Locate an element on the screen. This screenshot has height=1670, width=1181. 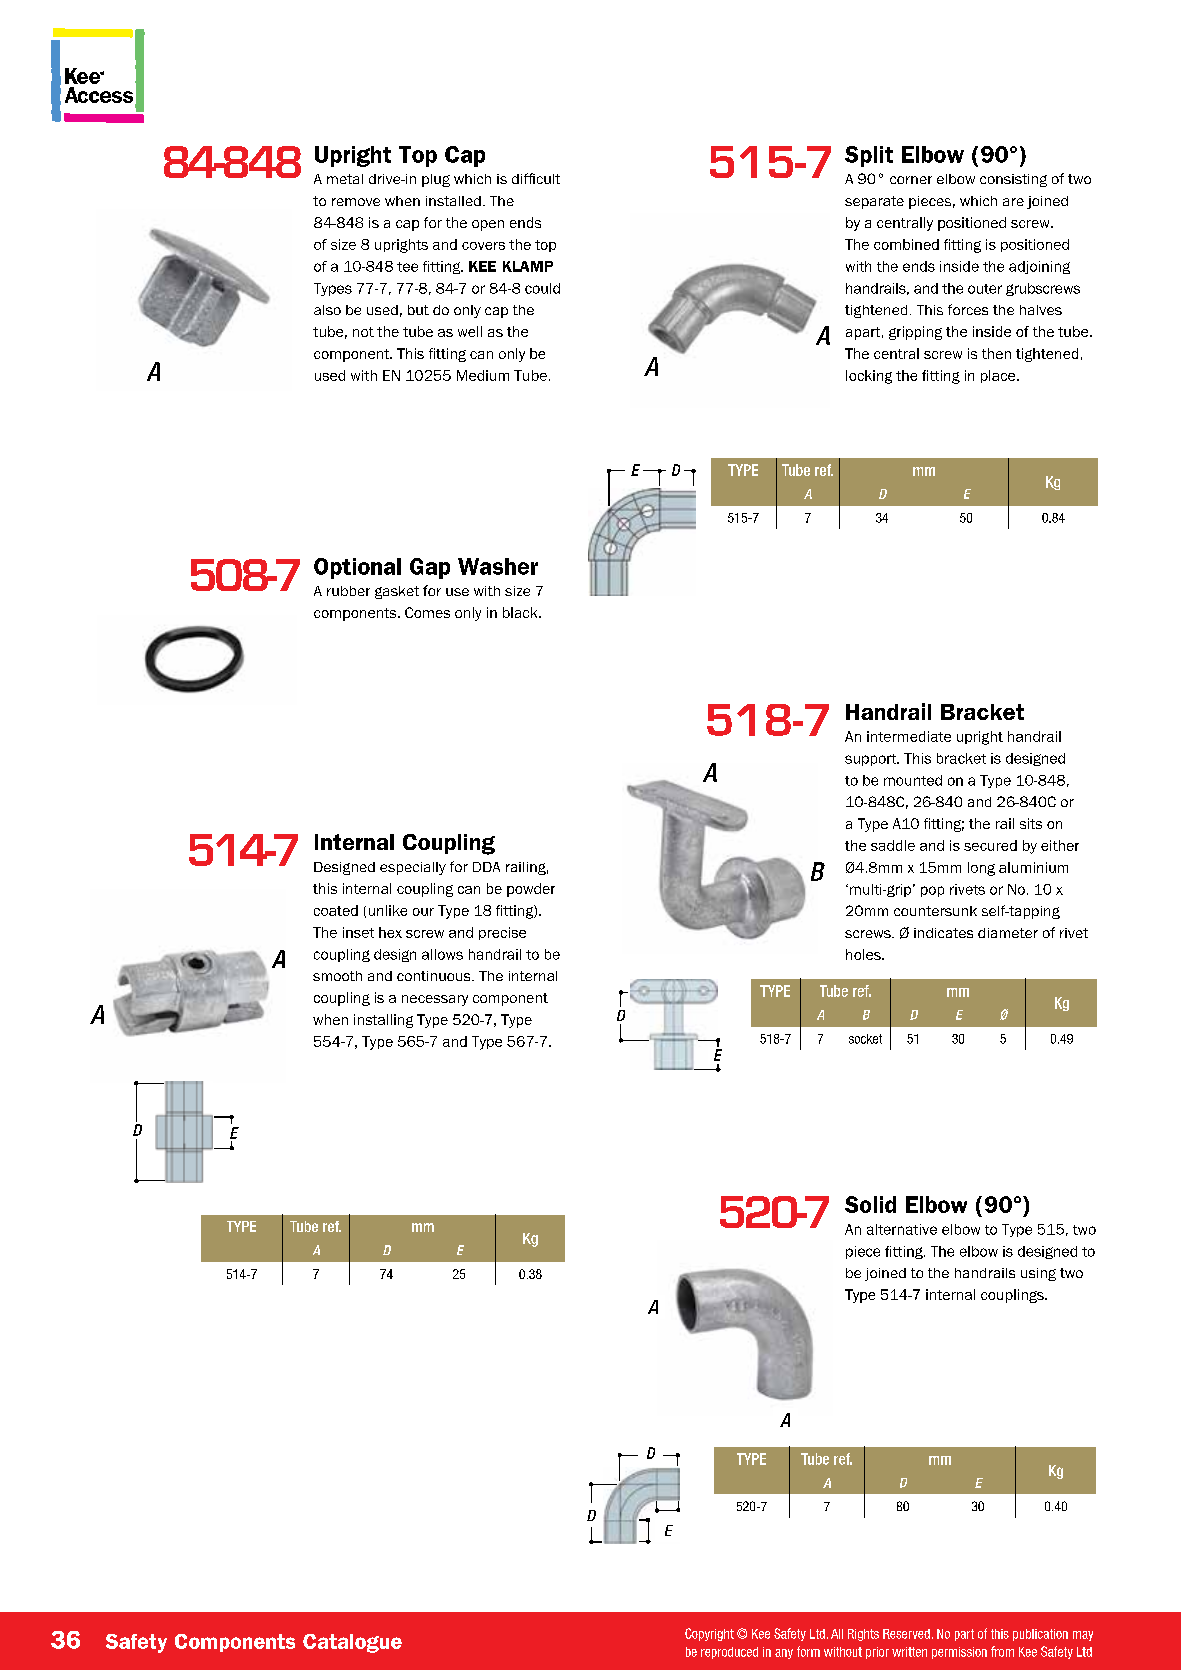
intermediate is located at coordinates (909, 736).
